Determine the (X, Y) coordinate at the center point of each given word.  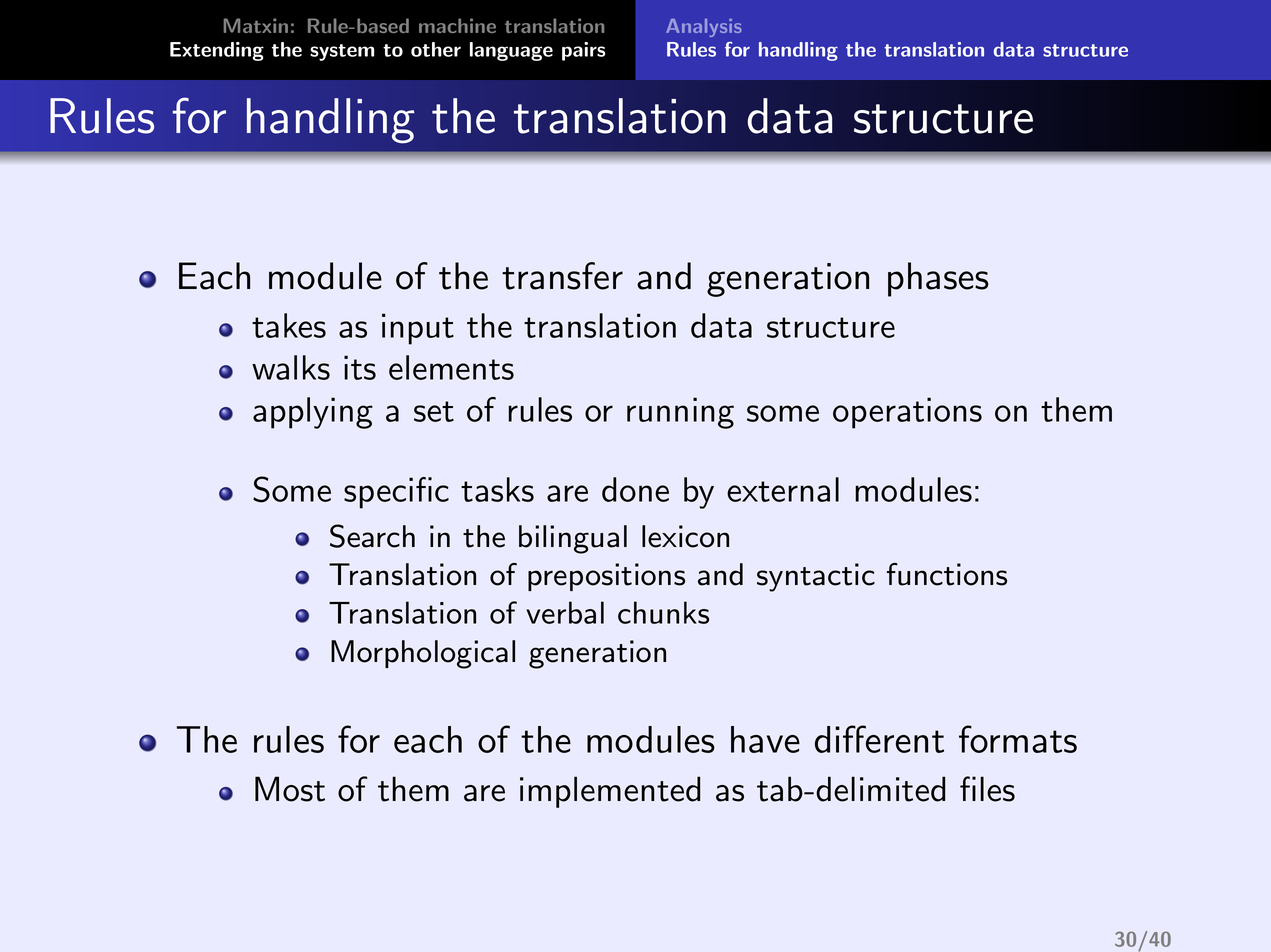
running (680, 413)
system (342, 52)
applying (313, 413)
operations (907, 413)
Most (290, 789)
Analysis (703, 28)
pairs (583, 51)
